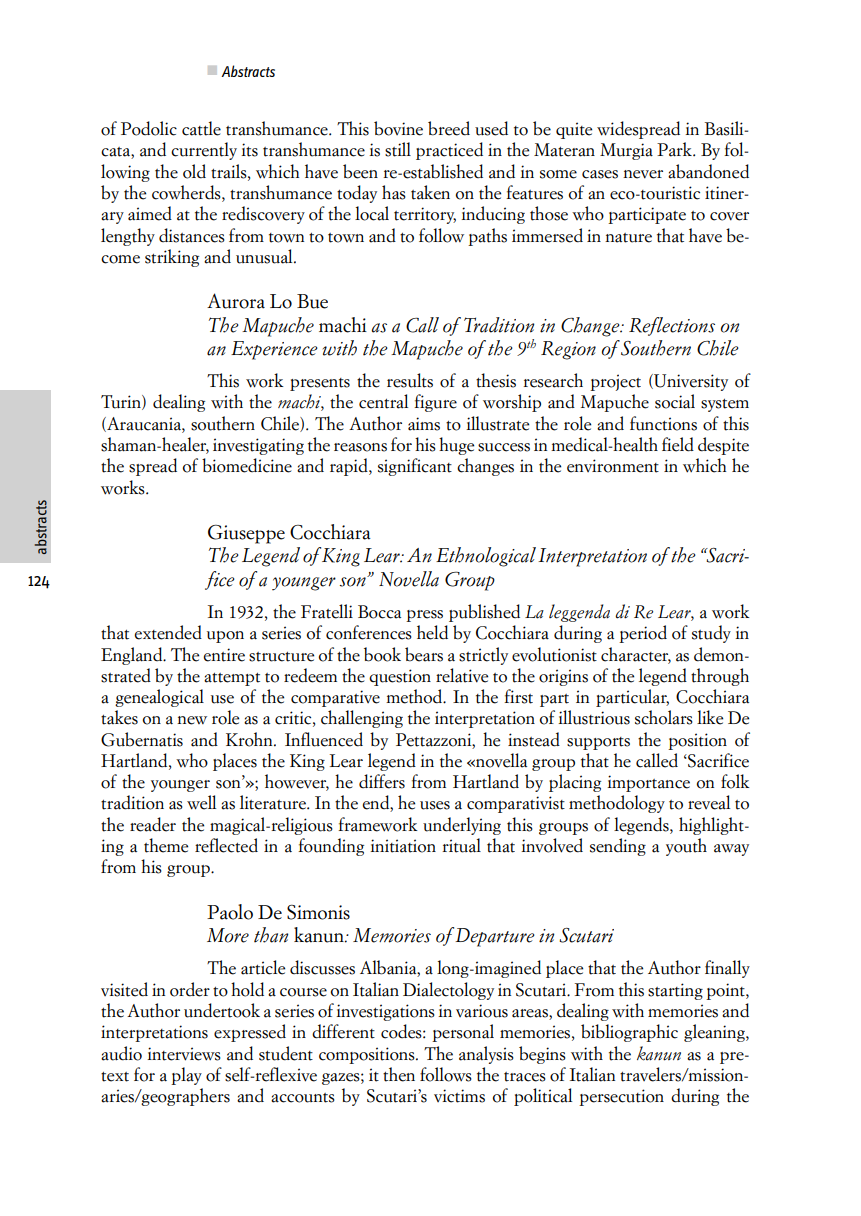 The width and height of the screenshot is (861, 1216). Describe the element at coordinates (168, 632) in the screenshot. I see `extended` at that location.
